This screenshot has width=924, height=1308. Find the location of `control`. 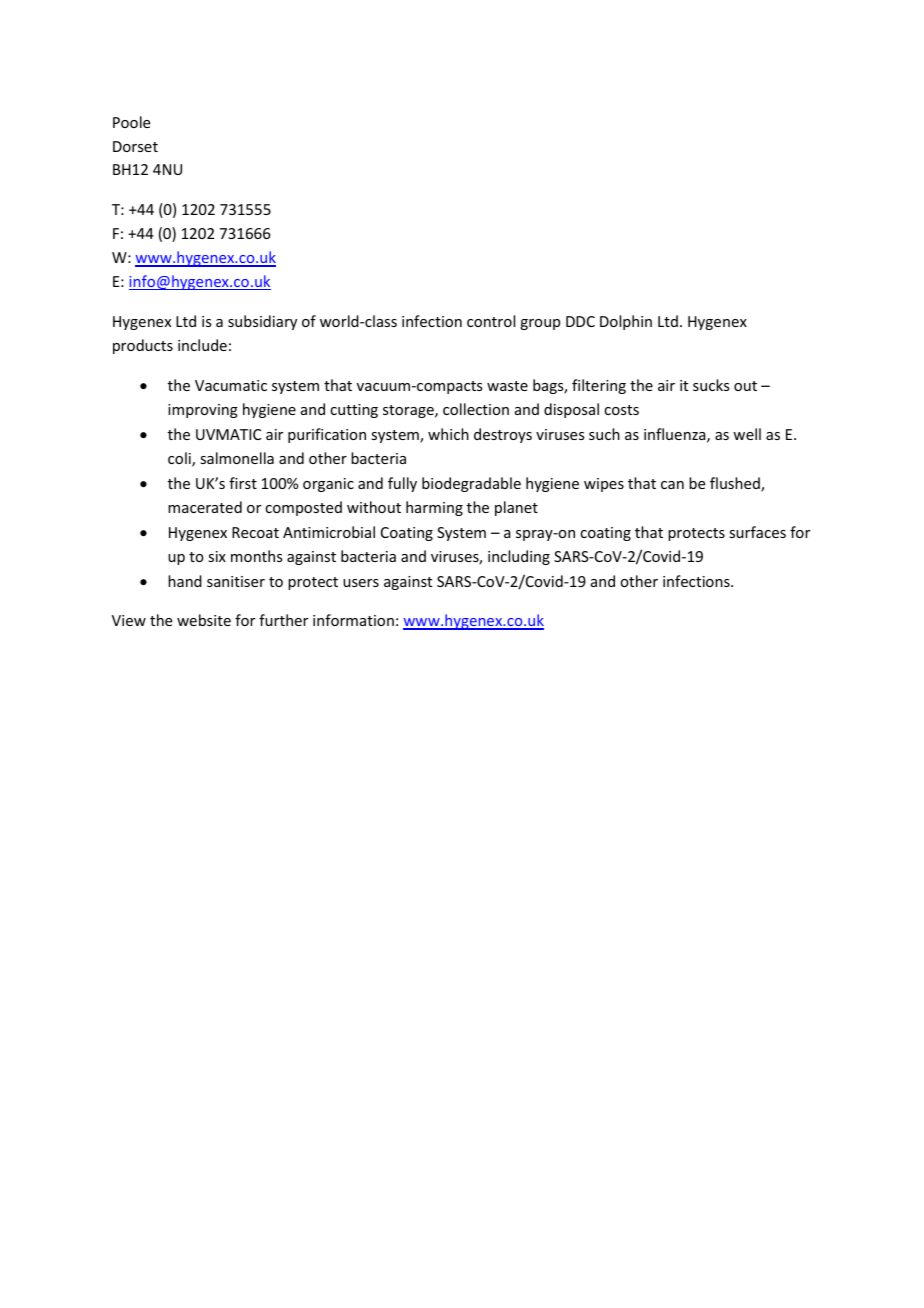

control is located at coordinates (491, 321).
